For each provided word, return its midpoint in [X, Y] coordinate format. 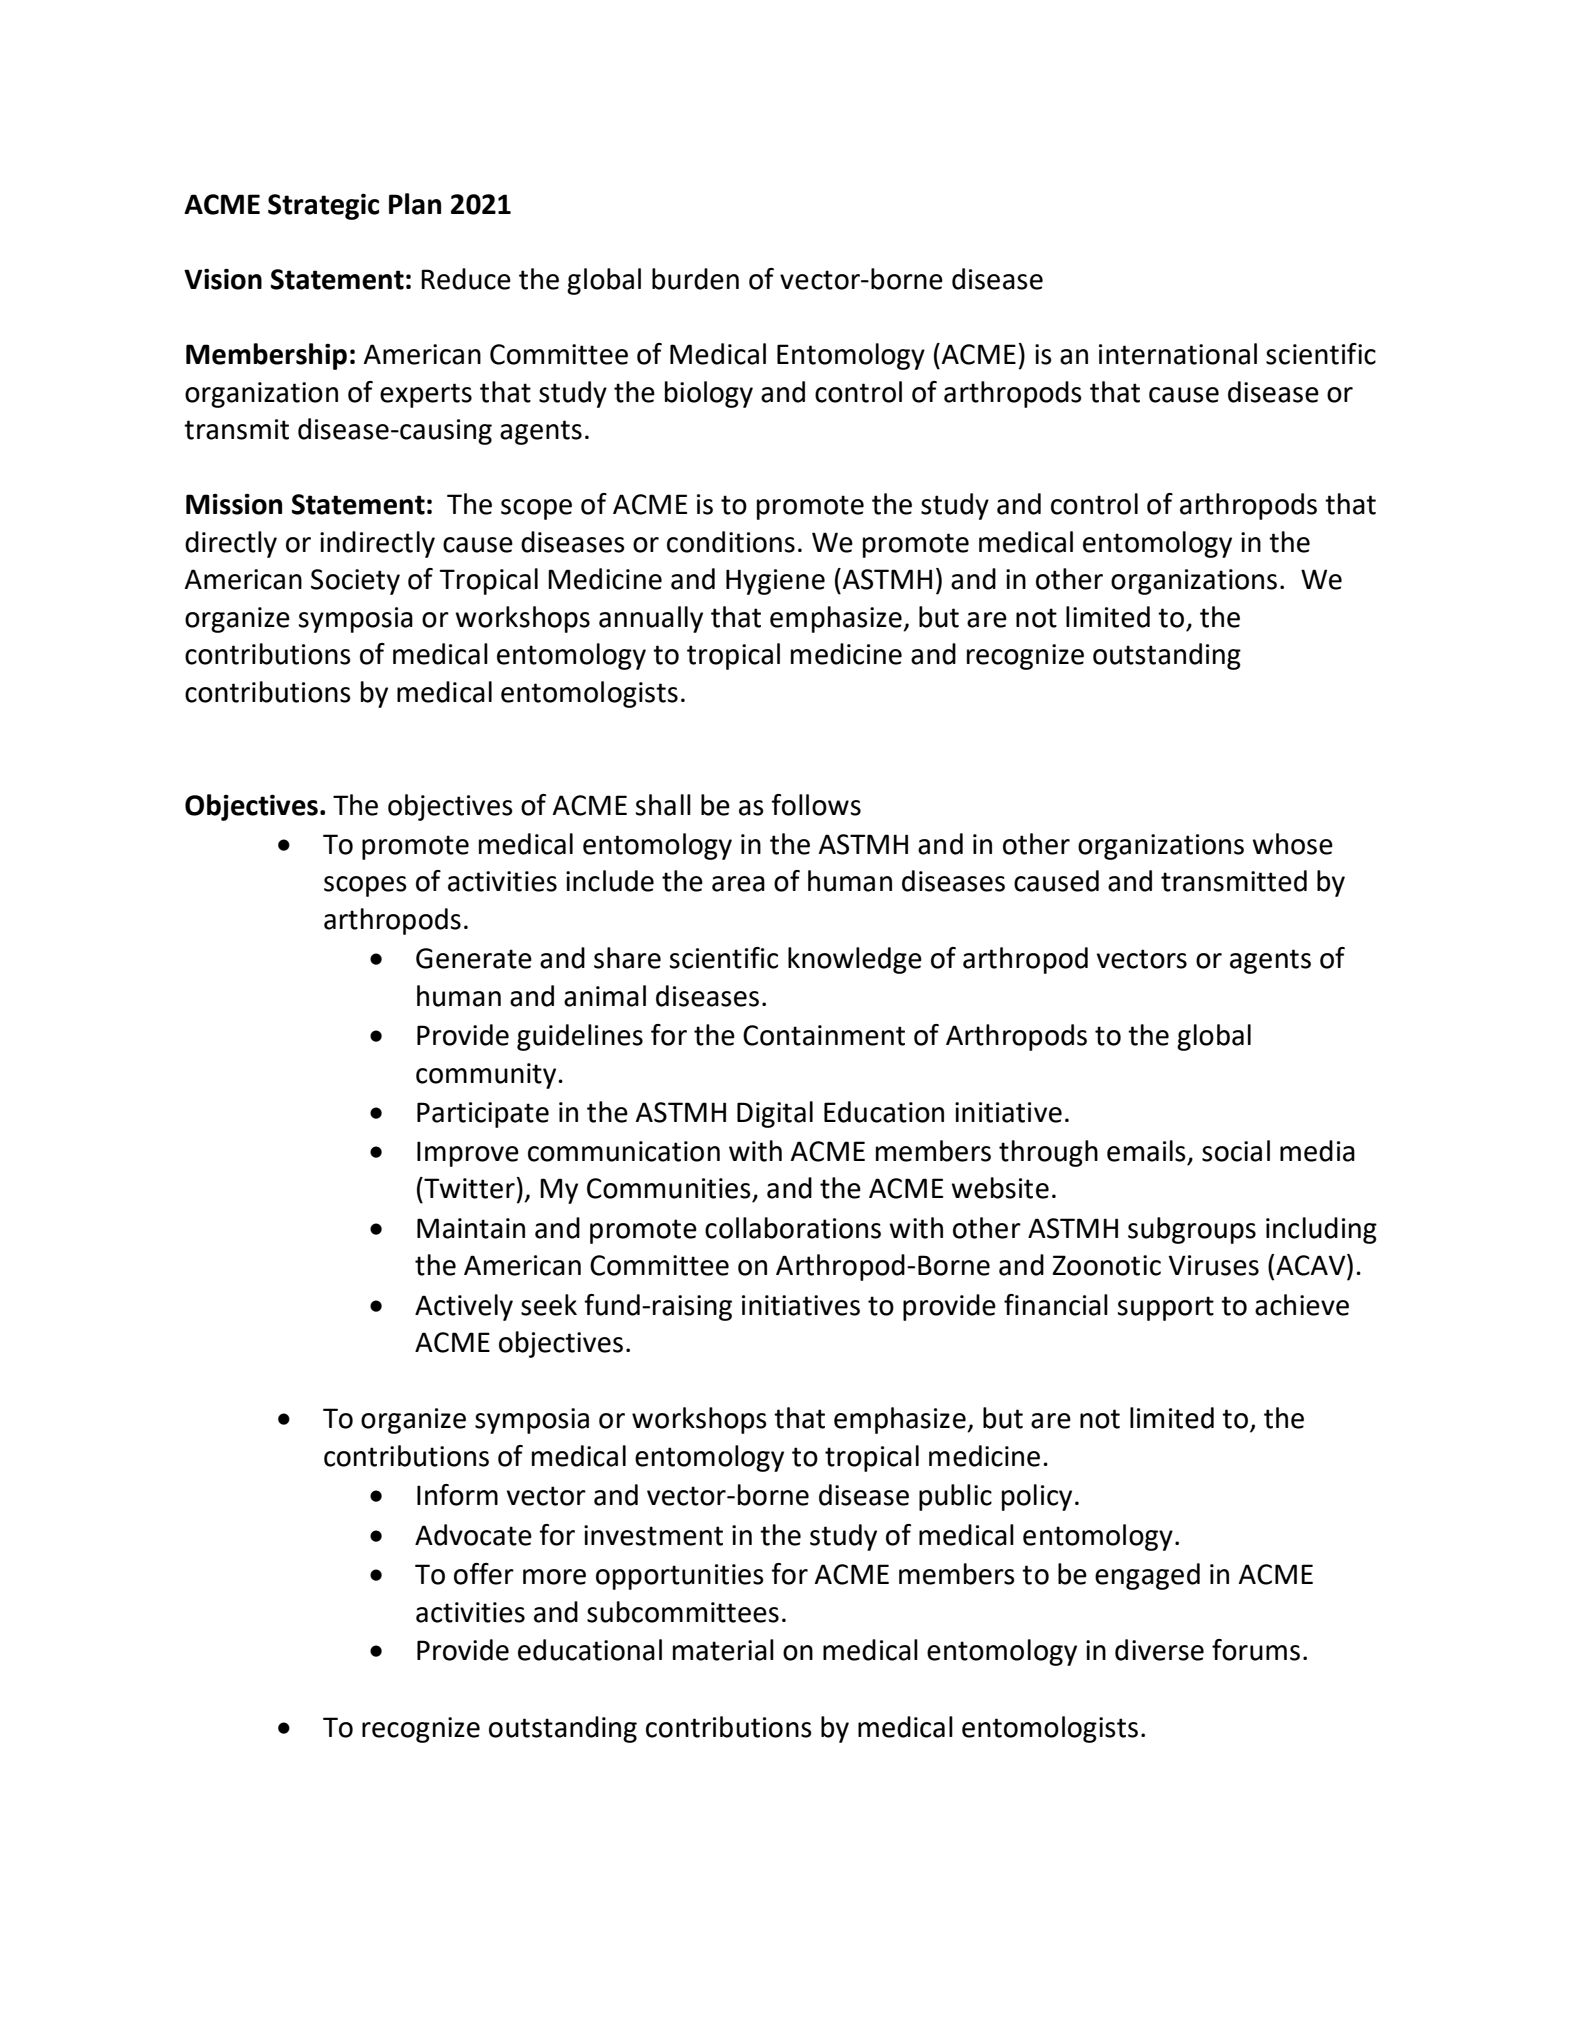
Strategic [323, 207]
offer [484, 1574]
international [1178, 354]
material [723, 1650]
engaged [1147, 1576]
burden [695, 279]
